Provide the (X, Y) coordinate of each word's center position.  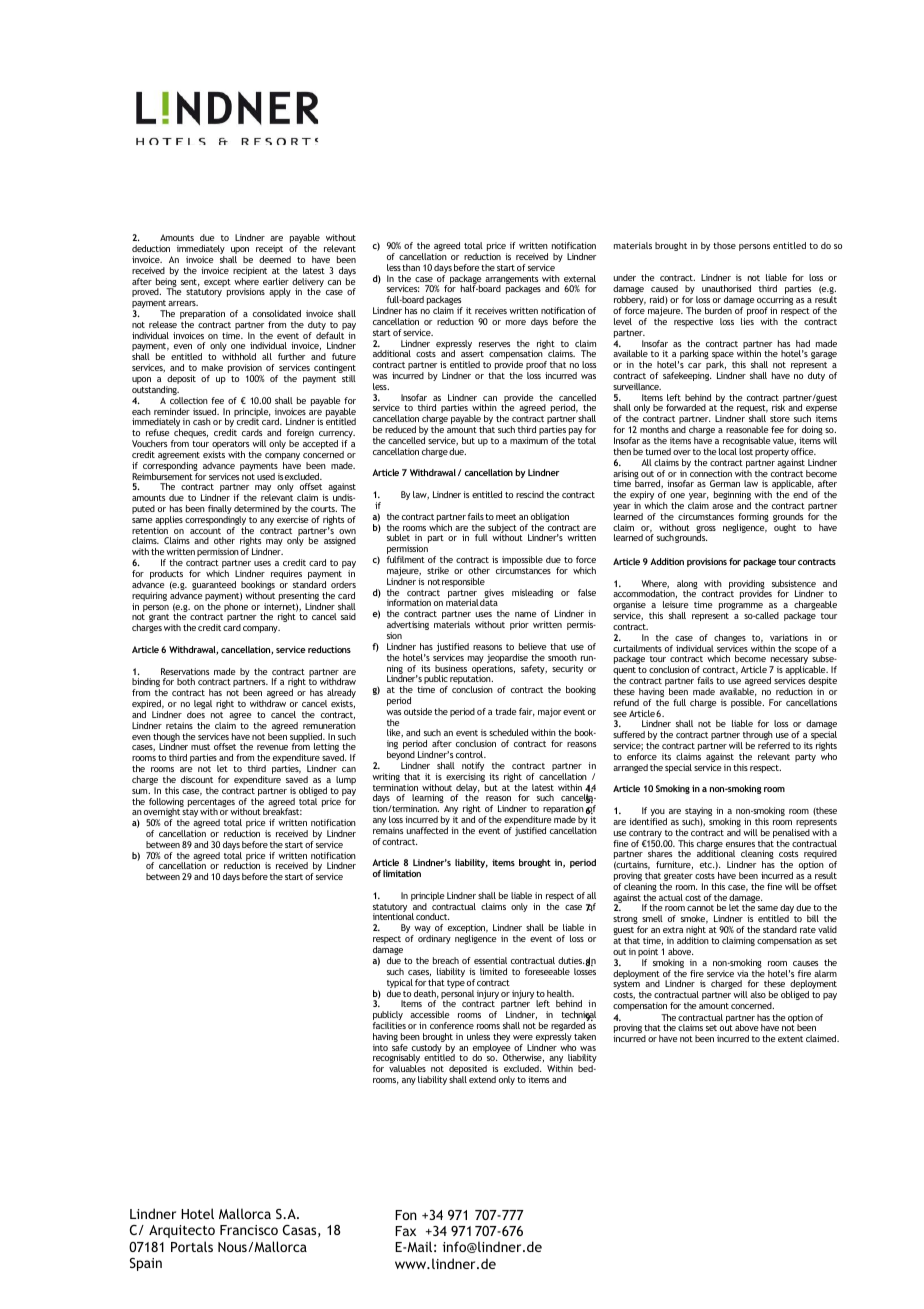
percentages (211, 804)
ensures (740, 844)
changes (729, 640)
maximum (529, 440)
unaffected (427, 830)
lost (746, 451)
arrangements (511, 281)
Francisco (249, 1230)
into (380, 1047)
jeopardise (507, 660)
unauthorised (726, 288)
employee (493, 1050)
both (186, 681)
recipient (250, 273)
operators (230, 446)
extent (790, 1039)
